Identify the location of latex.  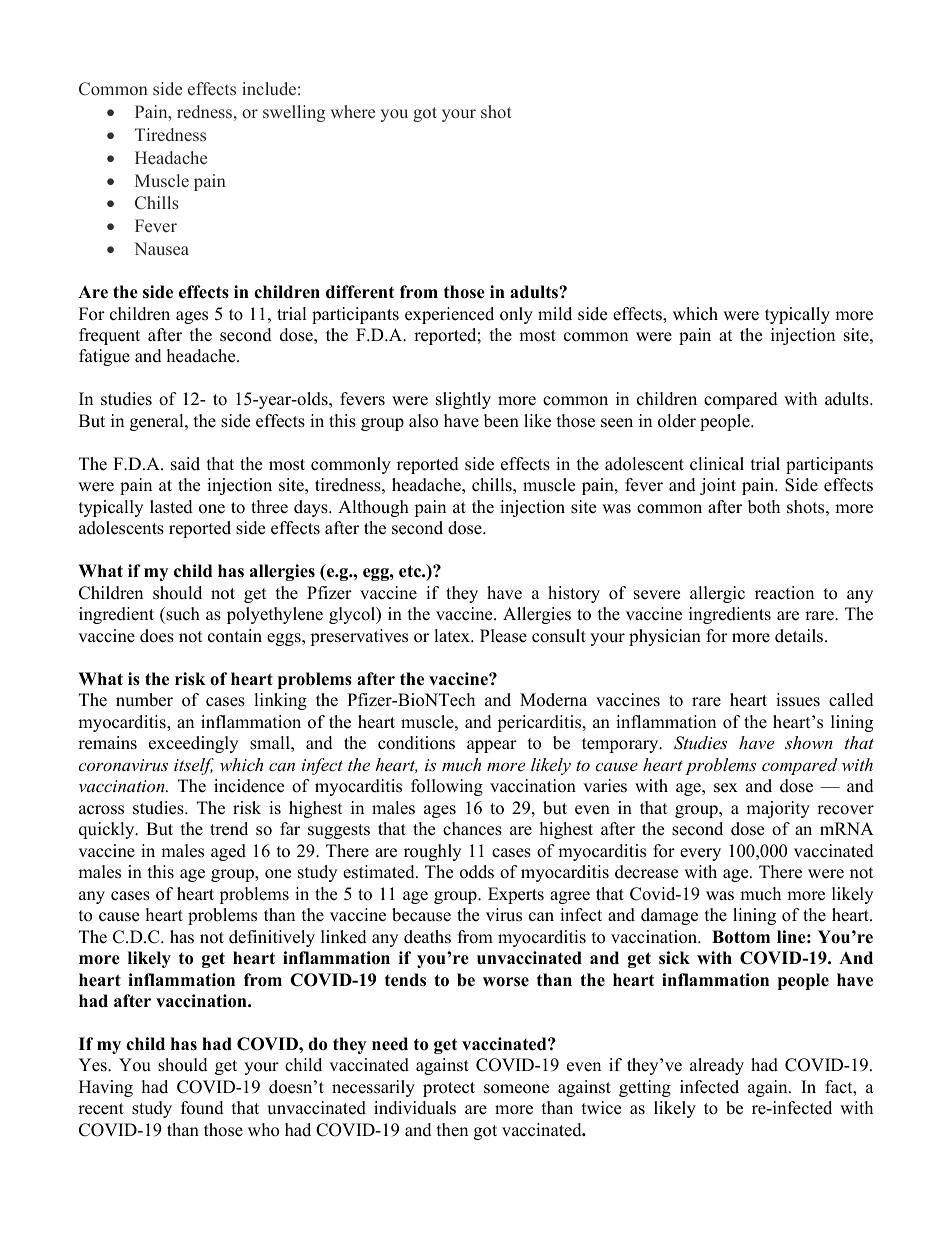
(453, 636).
